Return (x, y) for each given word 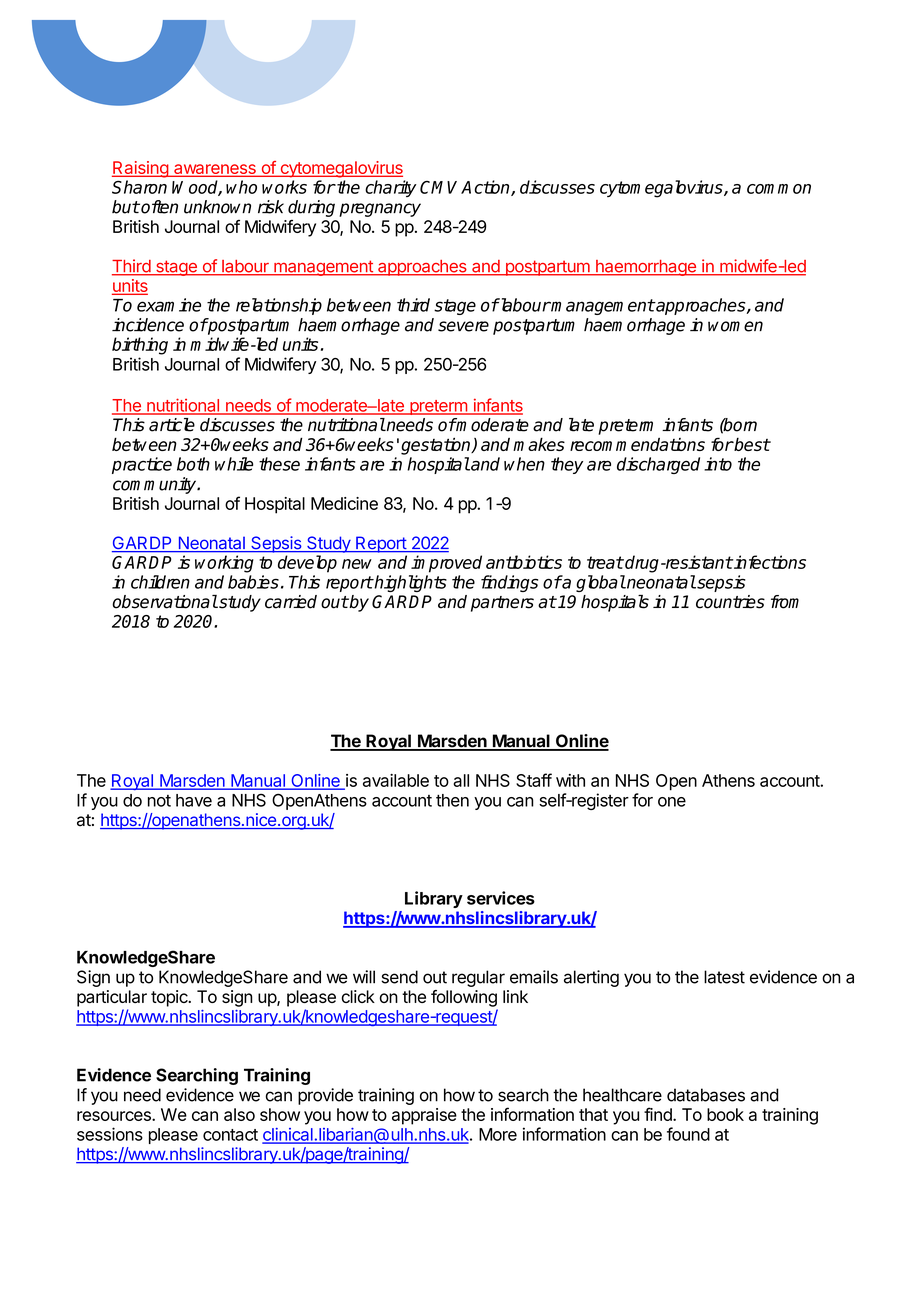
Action (486, 188)
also (239, 1114)
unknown (217, 207)
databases (706, 1095)
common (779, 189)
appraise (424, 1116)
